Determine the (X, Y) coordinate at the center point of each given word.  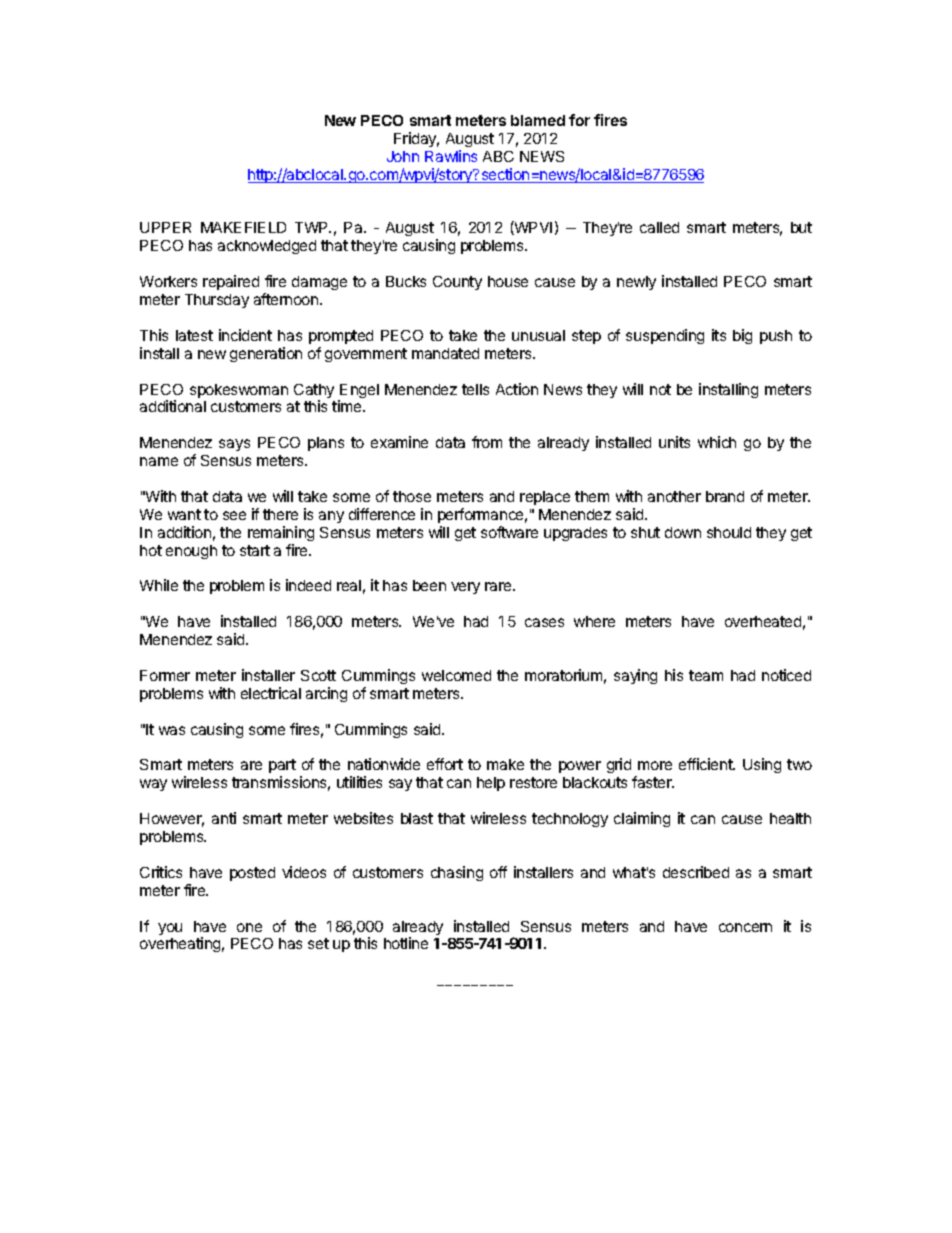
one (249, 927)
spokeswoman (239, 391)
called (659, 227)
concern (745, 927)
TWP (313, 227)
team (706, 675)
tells (475, 389)
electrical (271, 693)
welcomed (456, 675)
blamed (538, 120)
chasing (457, 873)
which (717, 442)
